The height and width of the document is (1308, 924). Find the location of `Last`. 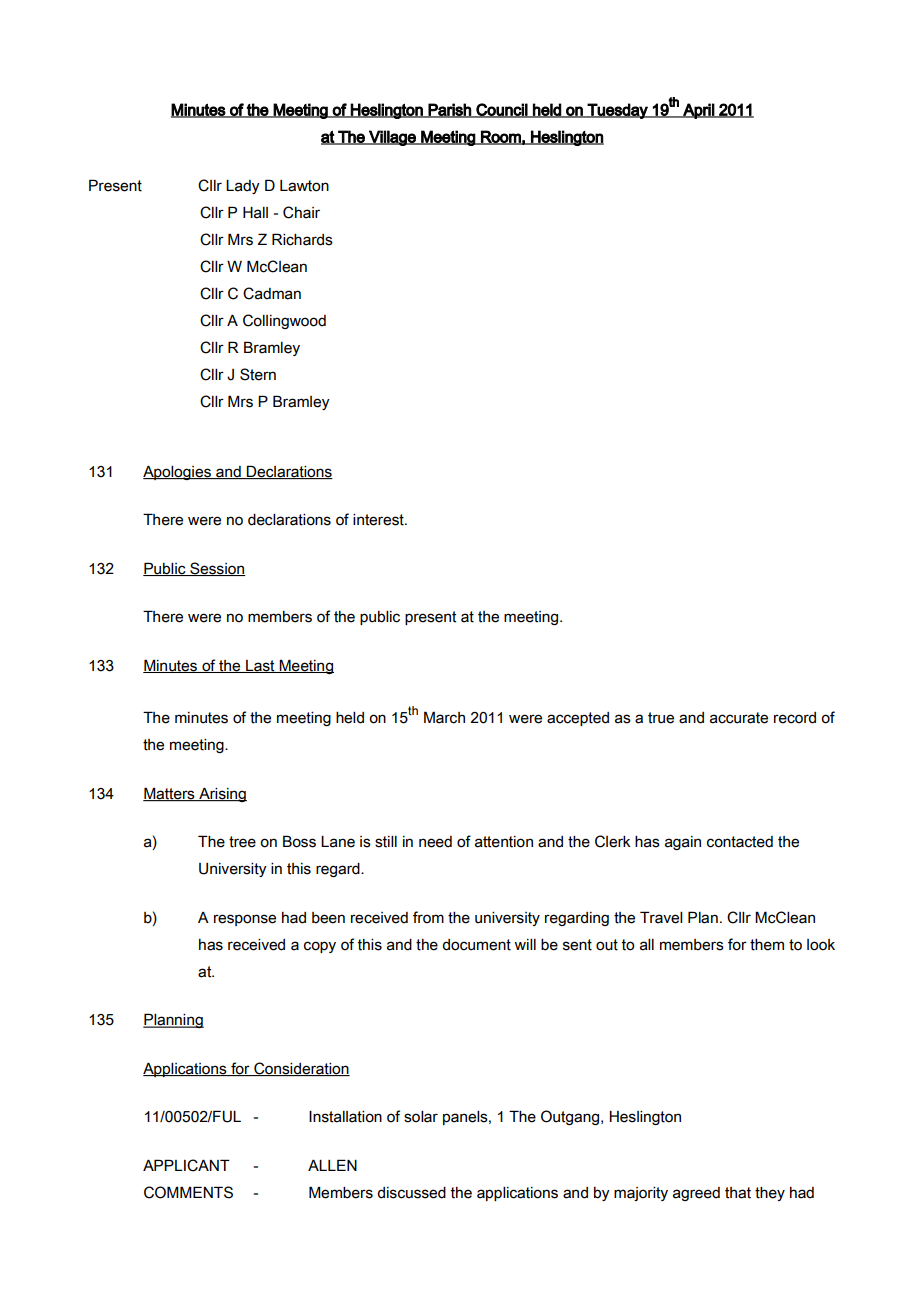

Last is located at coordinates (260, 666).
